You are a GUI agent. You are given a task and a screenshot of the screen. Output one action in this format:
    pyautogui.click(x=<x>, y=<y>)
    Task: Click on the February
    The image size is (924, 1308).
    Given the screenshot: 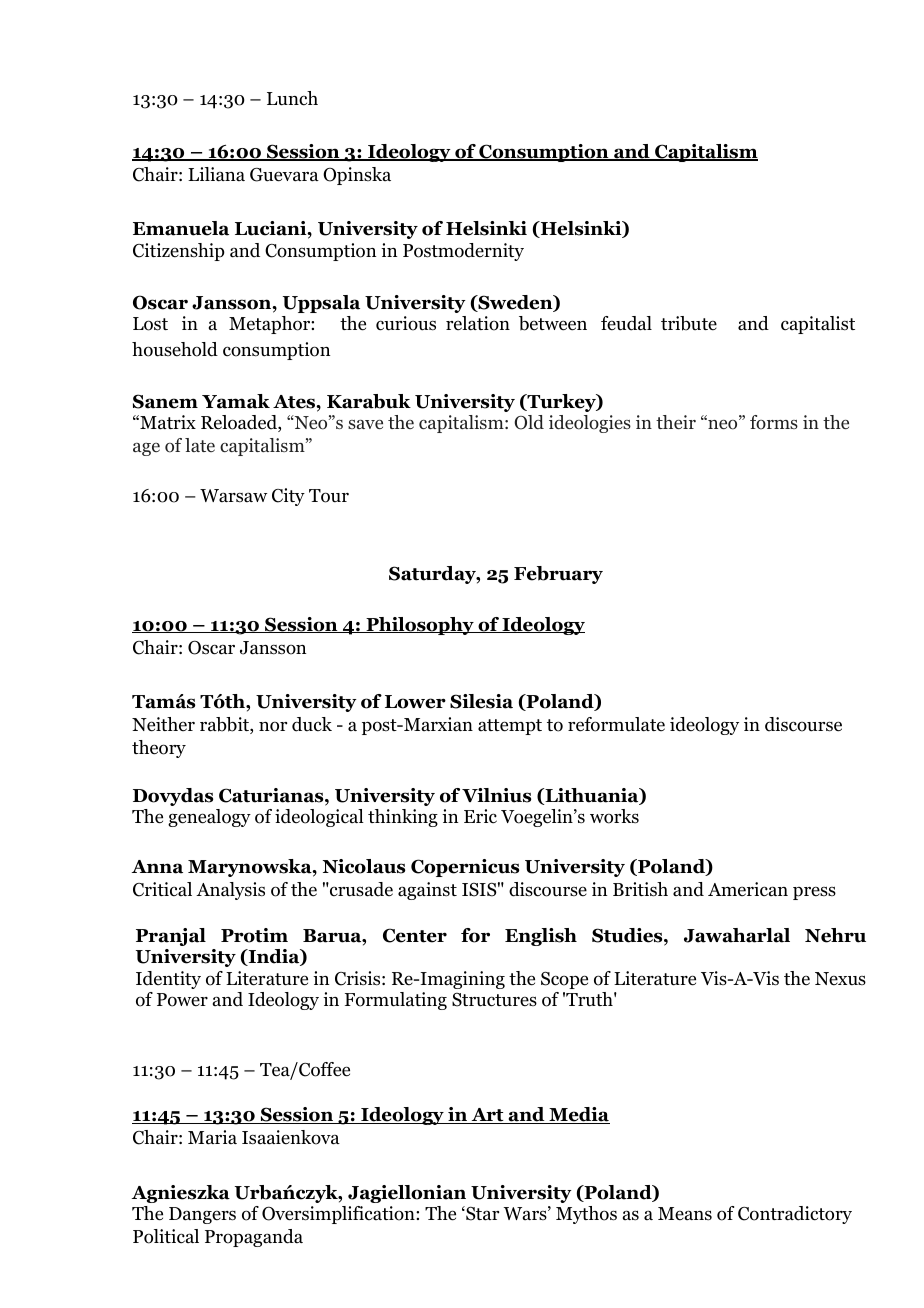 What is the action you would take?
    pyautogui.click(x=558, y=575)
